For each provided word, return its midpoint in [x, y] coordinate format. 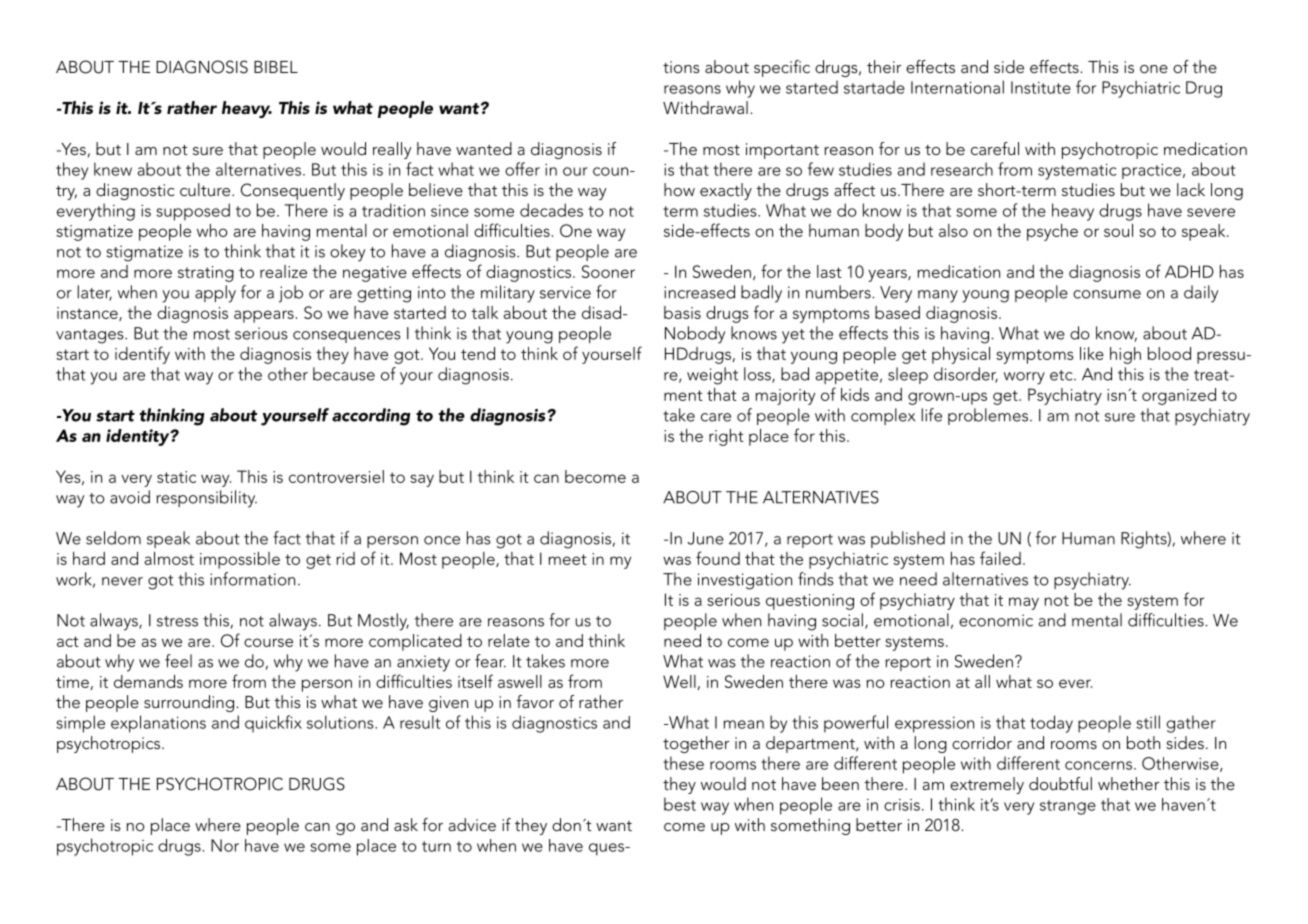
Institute [1041, 87]
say [422, 480]
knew [113, 169]
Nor [225, 845]
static [176, 477]
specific [782, 68]
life [931, 415]
